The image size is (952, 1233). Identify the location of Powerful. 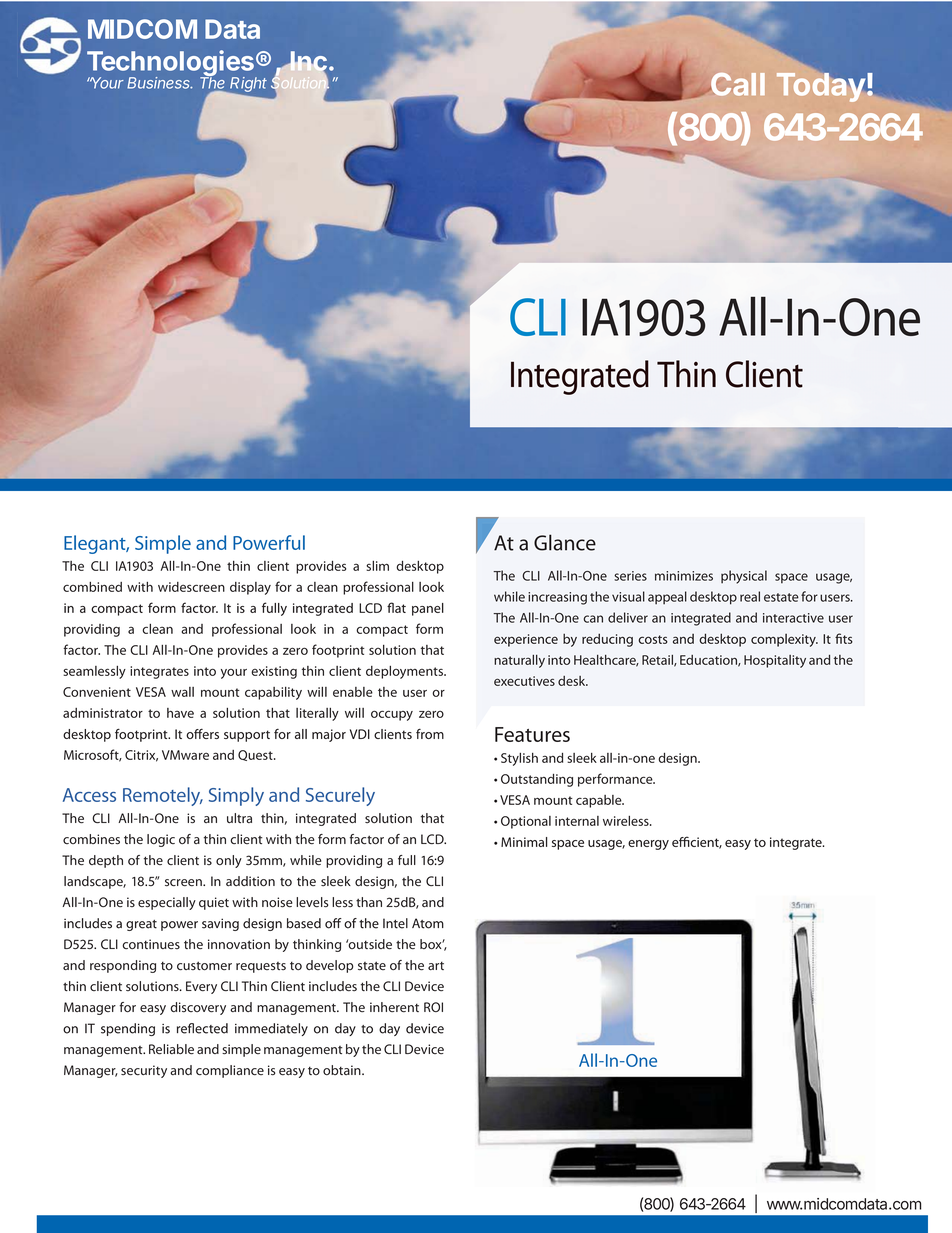
(269, 542).
